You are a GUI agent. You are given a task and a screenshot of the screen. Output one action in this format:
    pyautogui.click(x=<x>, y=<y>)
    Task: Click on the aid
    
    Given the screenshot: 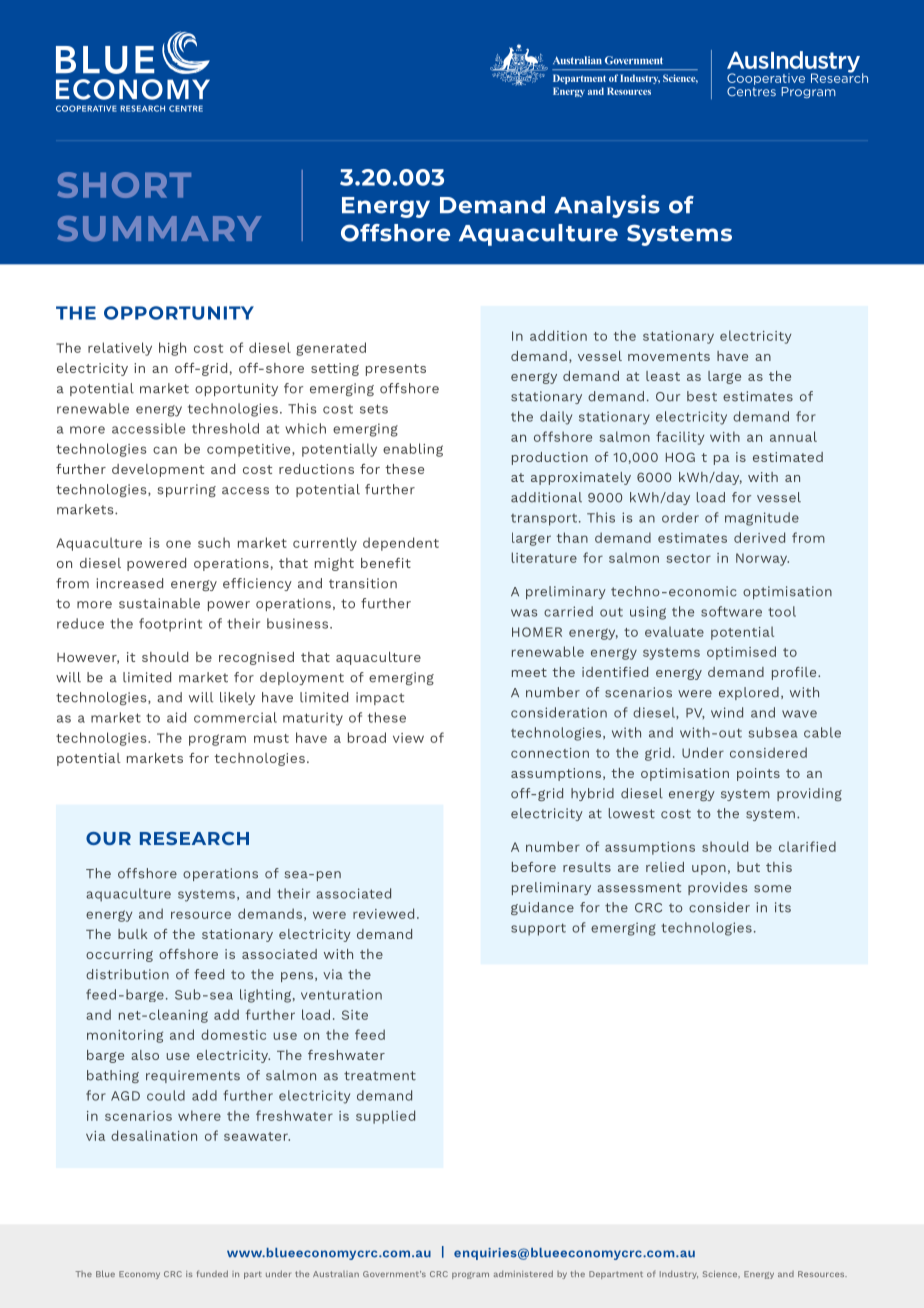 What is the action you would take?
    pyautogui.click(x=176, y=717)
